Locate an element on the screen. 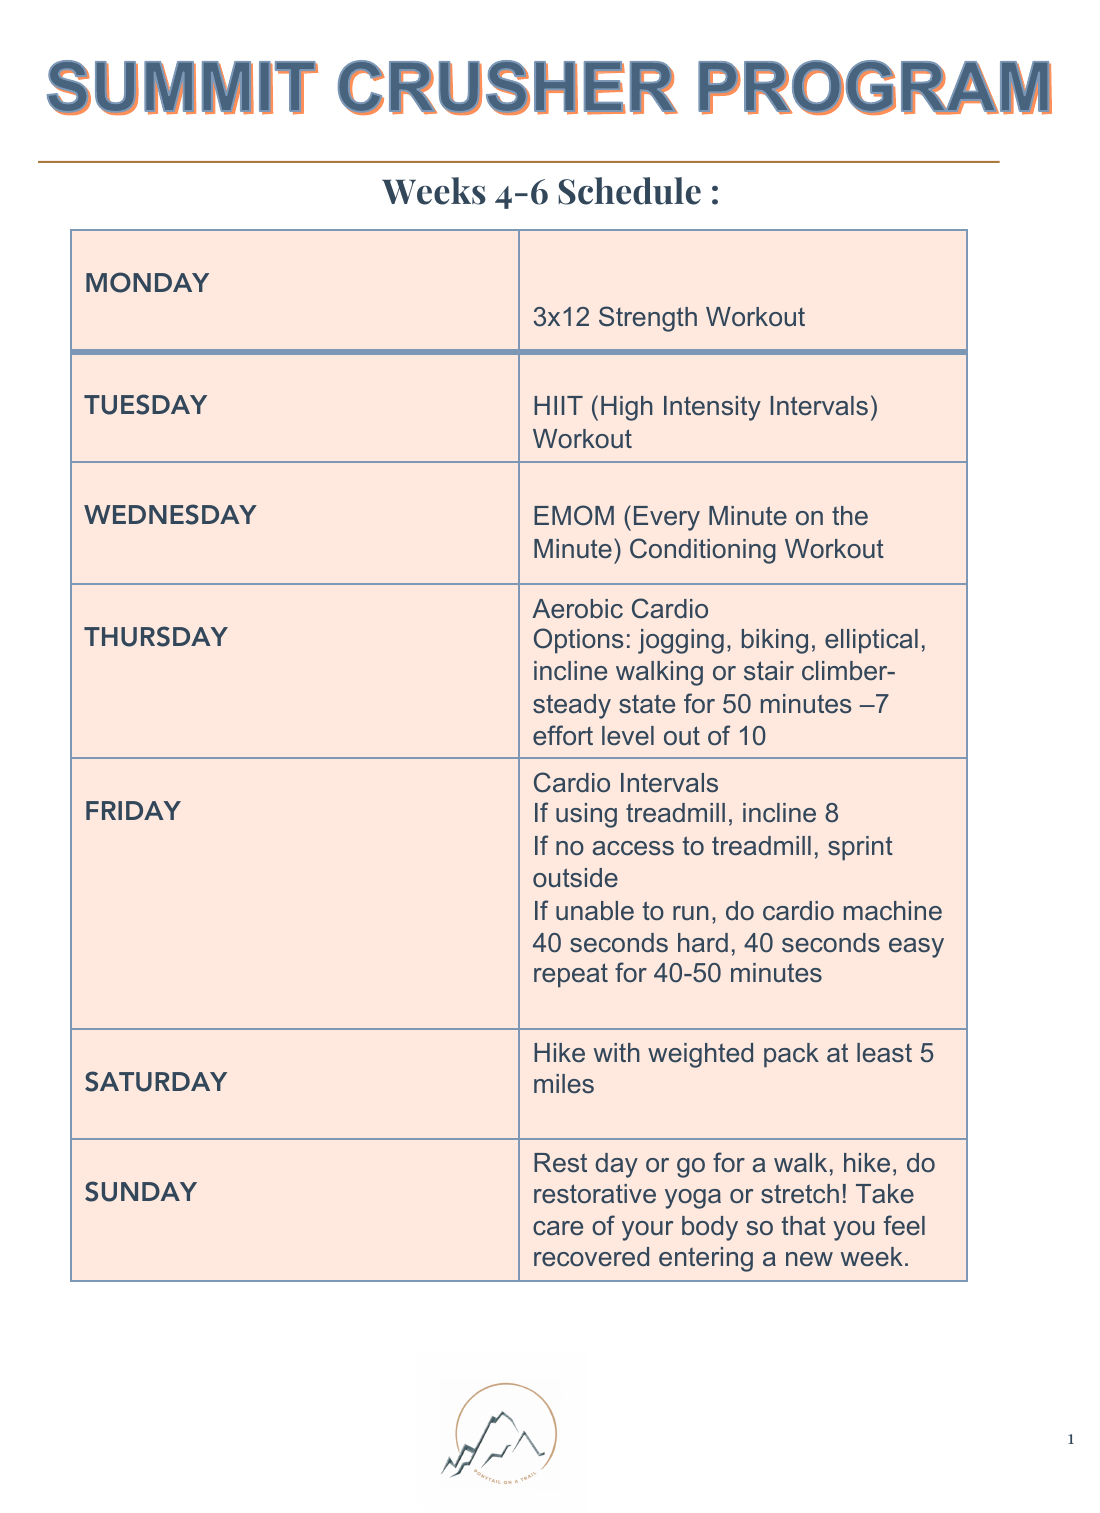  the is located at coordinates (850, 516).
